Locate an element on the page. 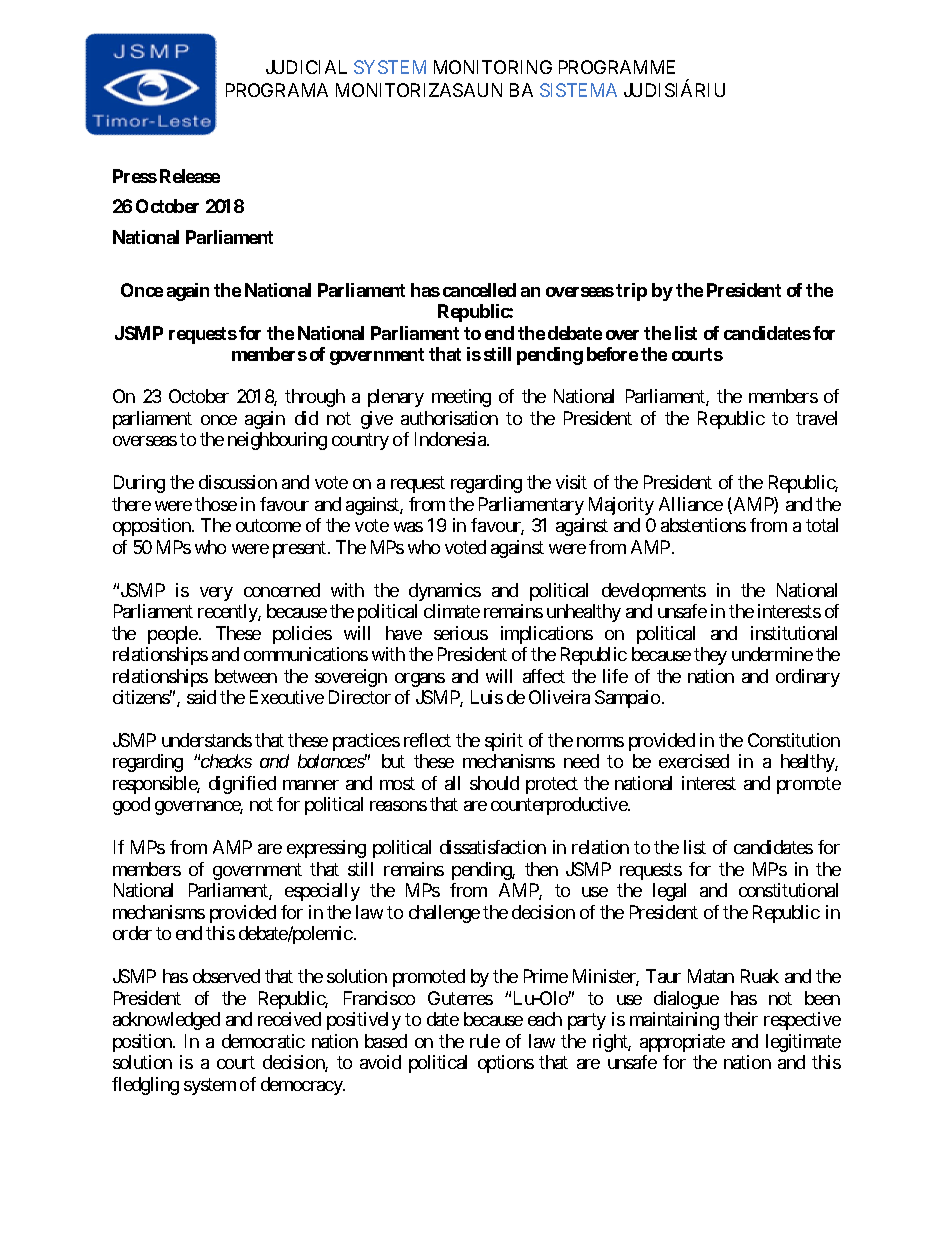 This page has height=1233, width=952. Luis is located at coordinates (487, 697).
